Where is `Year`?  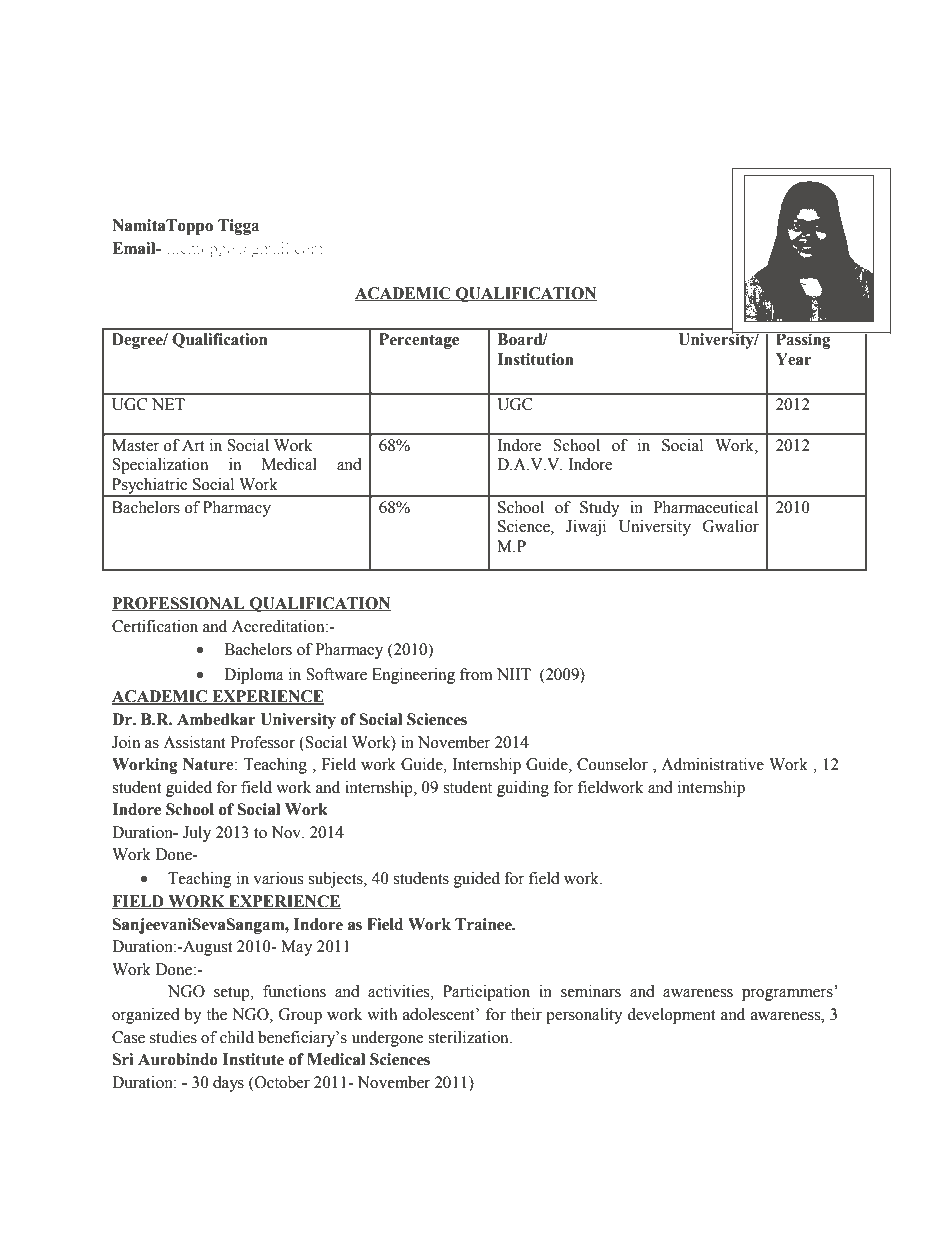
Year is located at coordinates (794, 359).
